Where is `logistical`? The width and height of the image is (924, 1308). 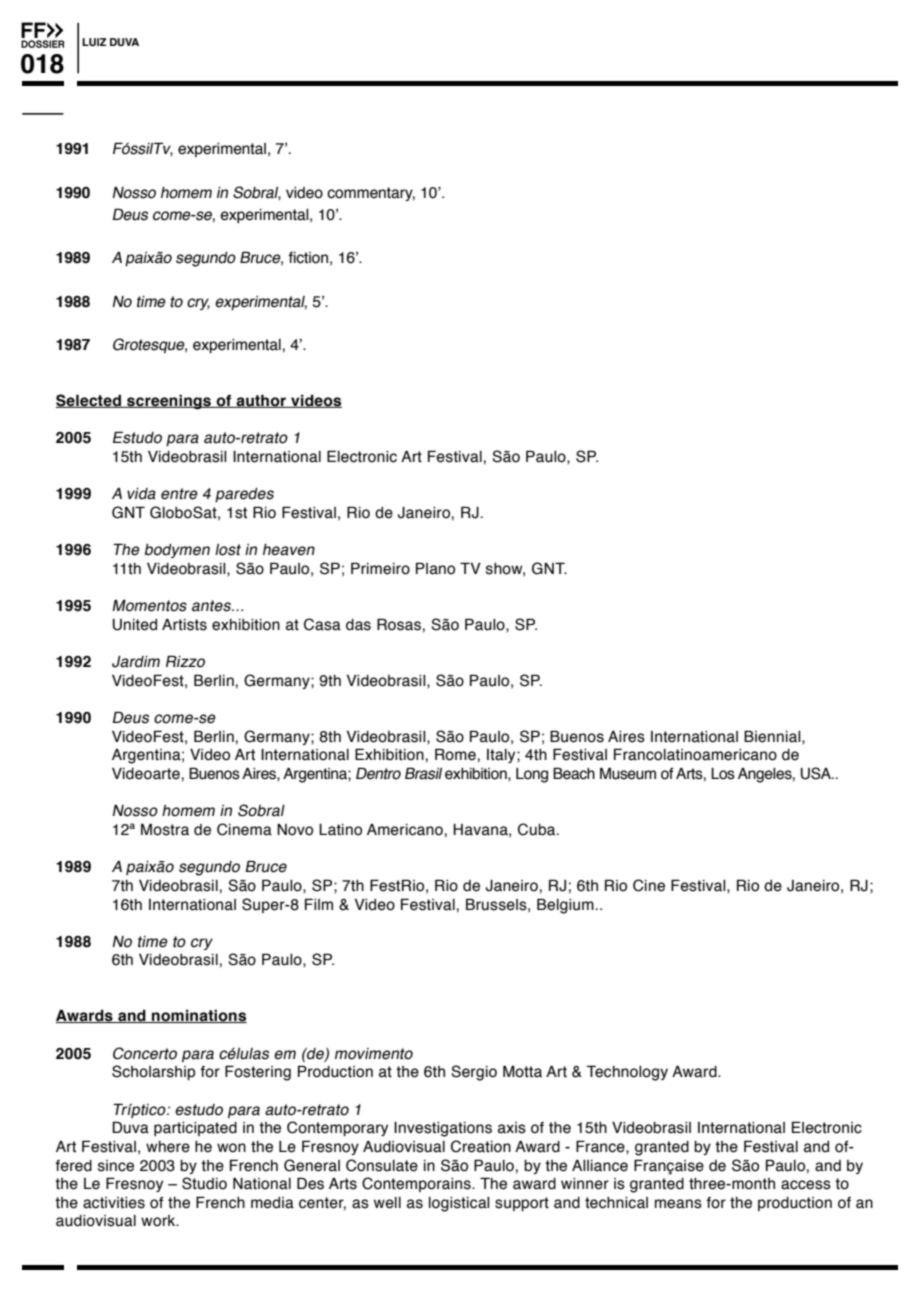 logistical is located at coordinates (459, 1204).
